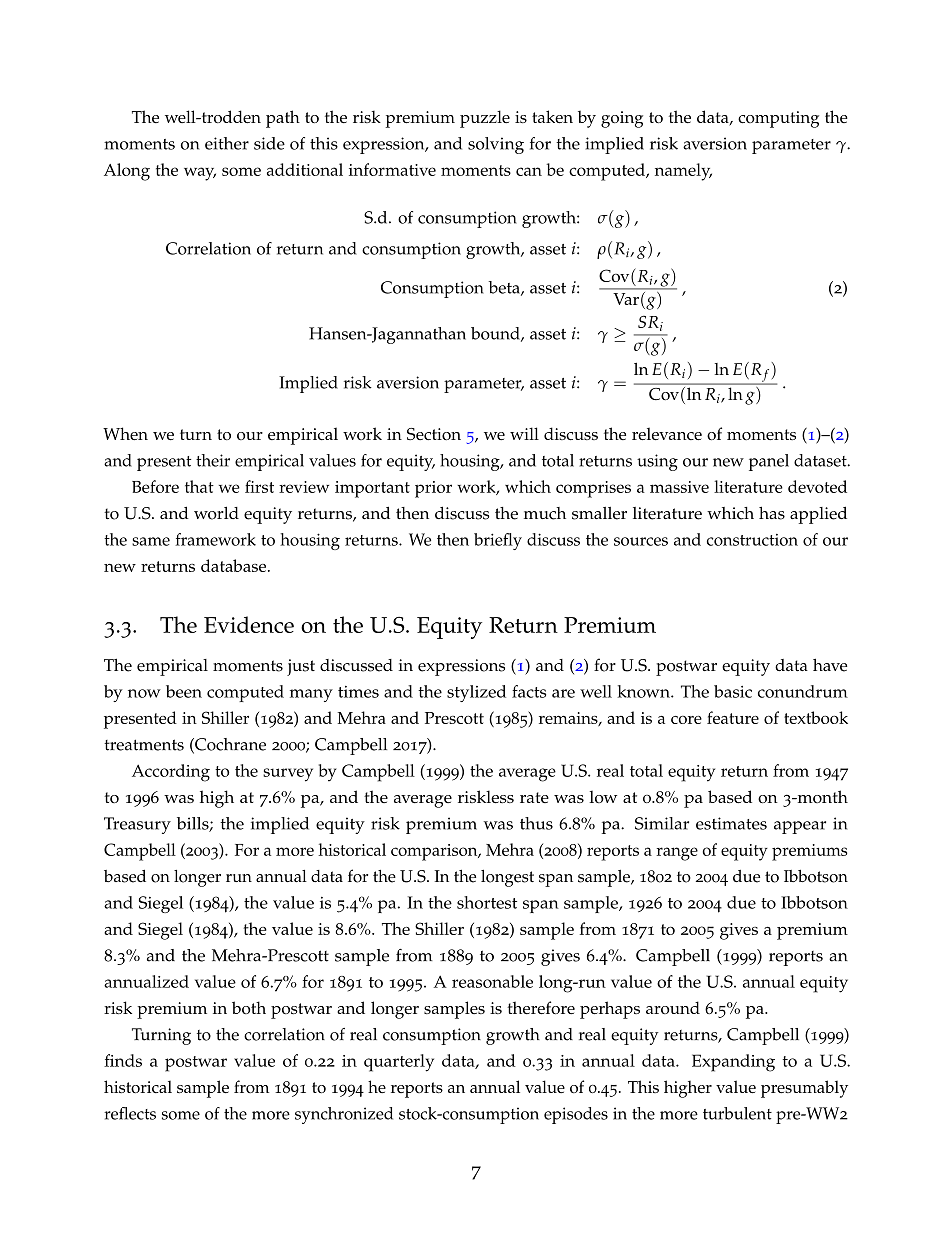 The image size is (952, 1233). Describe the element at coordinates (731, 823) in the screenshot. I see `estimates` at that location.
